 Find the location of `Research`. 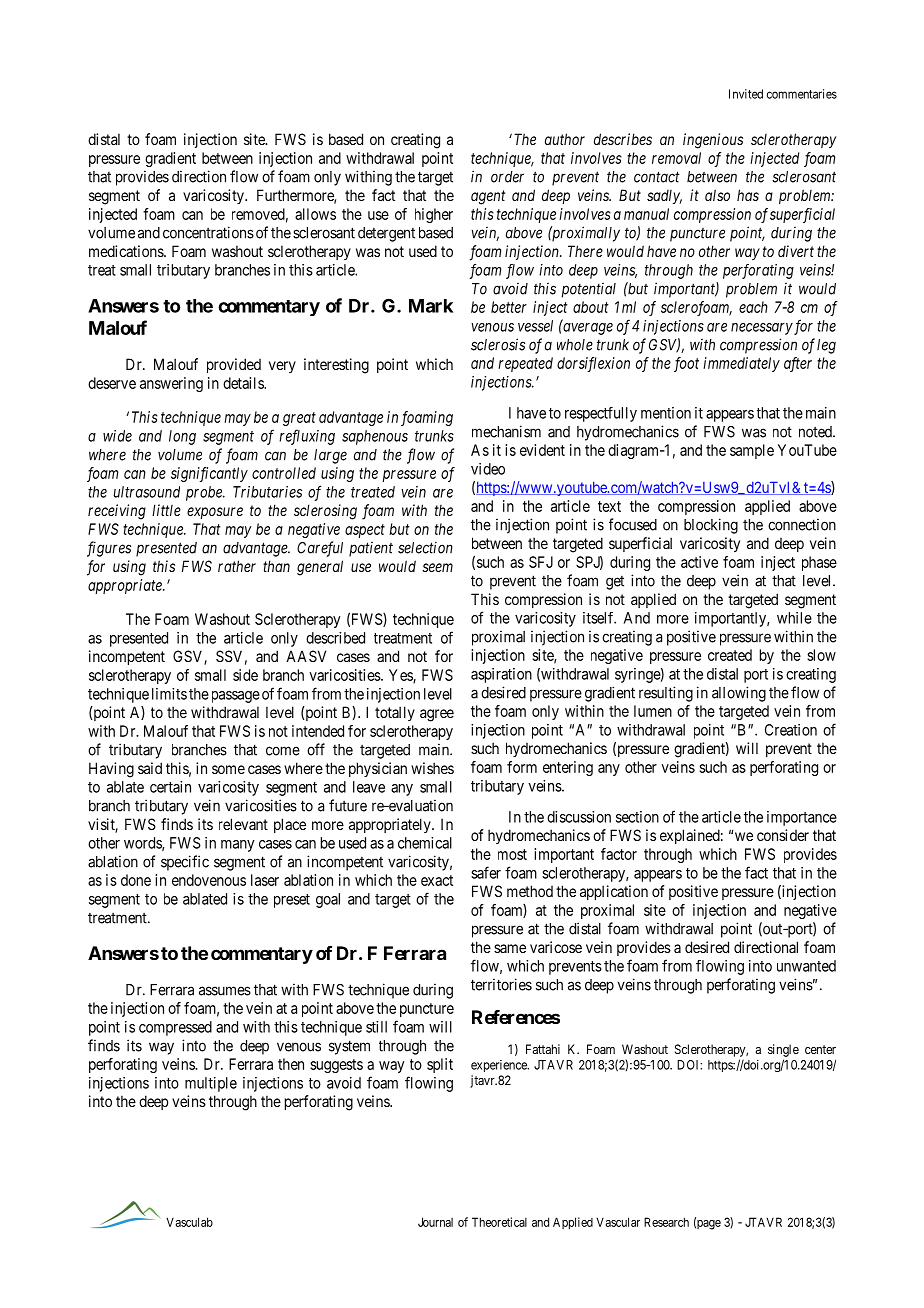

Research is located at coordinates (666, 1222).
